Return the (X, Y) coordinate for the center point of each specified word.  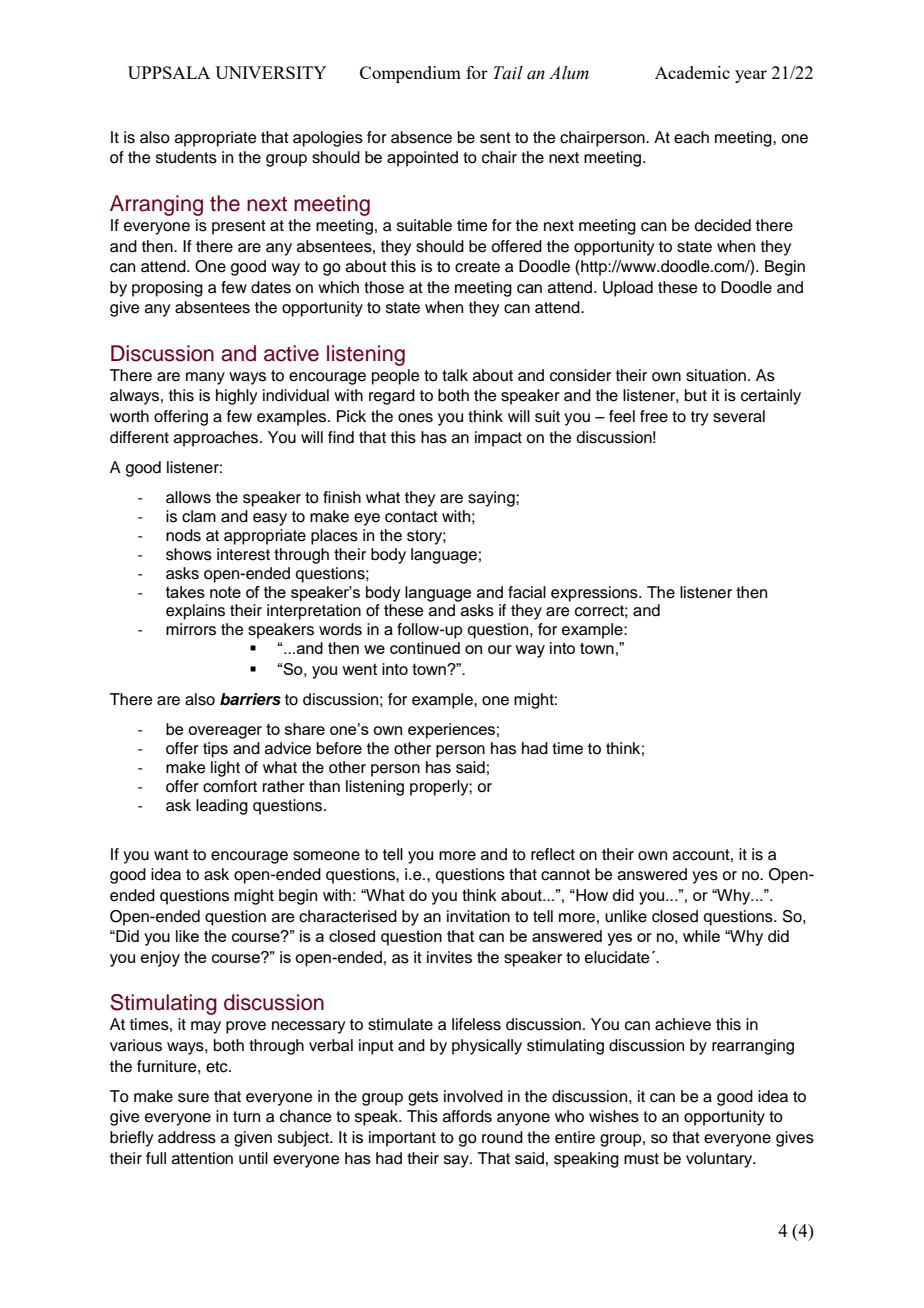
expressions (595, 594)
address (187, 1137)
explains (195, 612)
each (691, 137)
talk (455, 375)
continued (425, 648)
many (205, 378)
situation (716, 375)
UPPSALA (169, 72)
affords (467, 1116)
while (701, 936)
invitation (478, 916)
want (171, 855)
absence (421, 137)
